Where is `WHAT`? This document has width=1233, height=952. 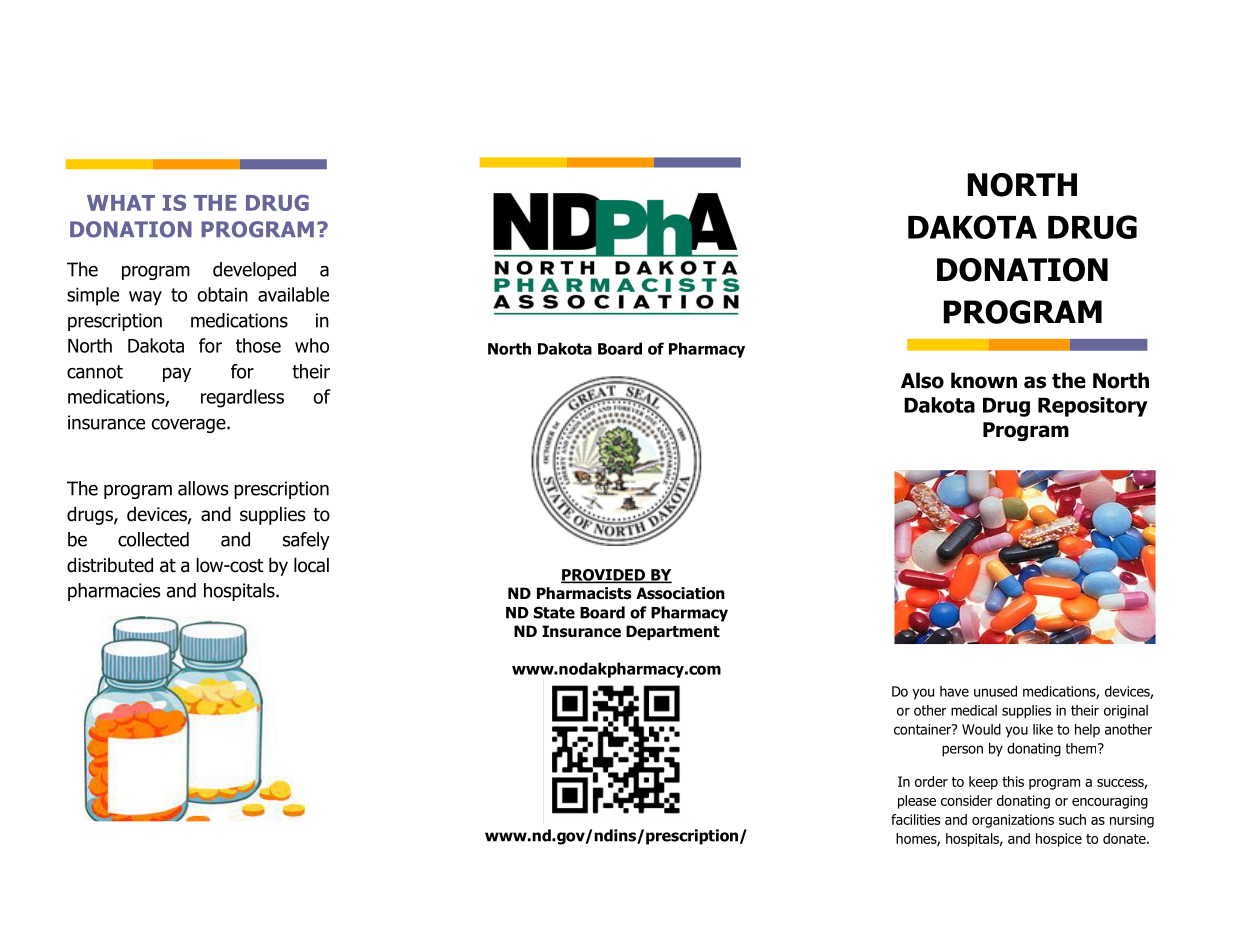 WHAT is located at coordinates (121, 203).
